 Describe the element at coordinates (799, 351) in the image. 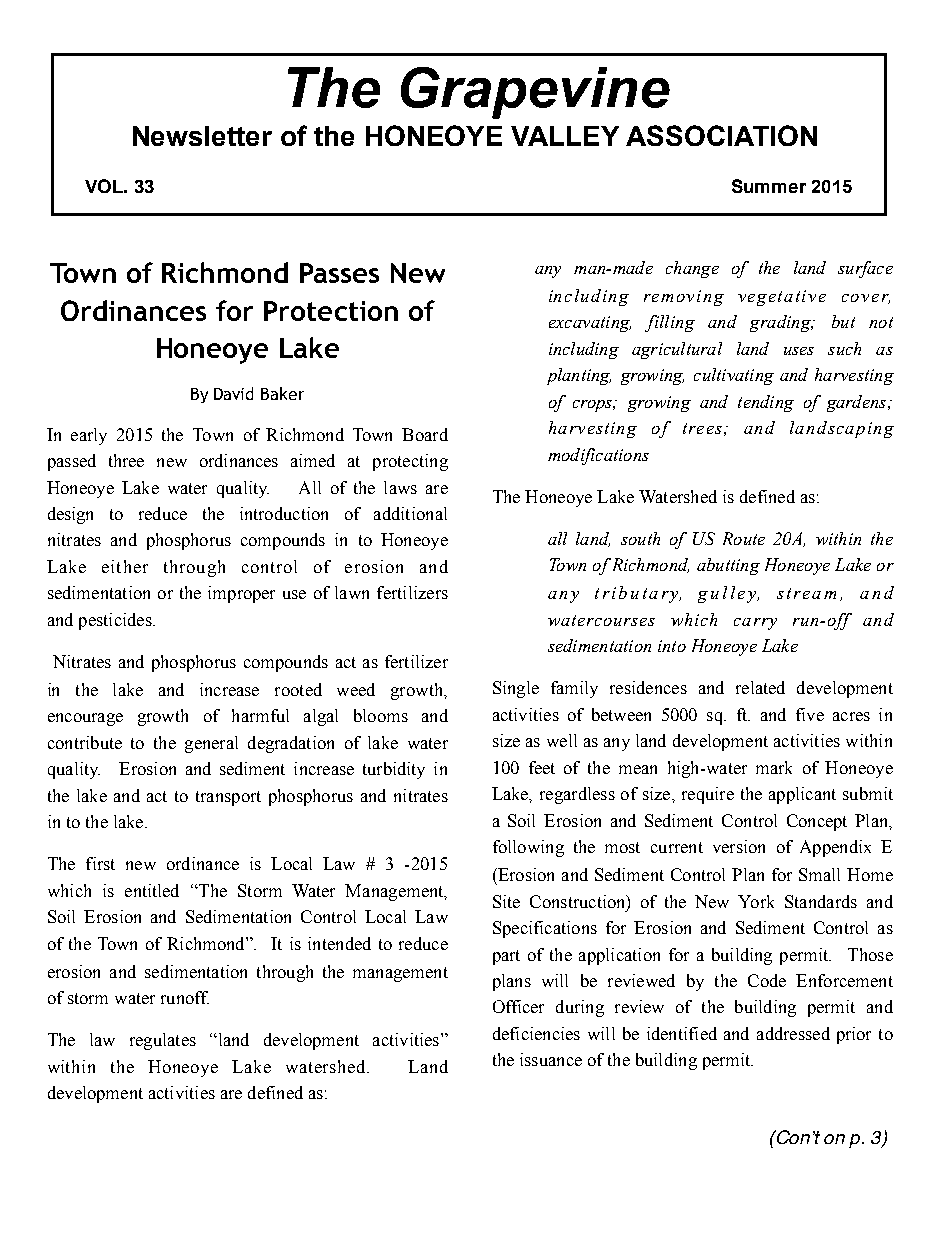

I see `uses` at that location.
